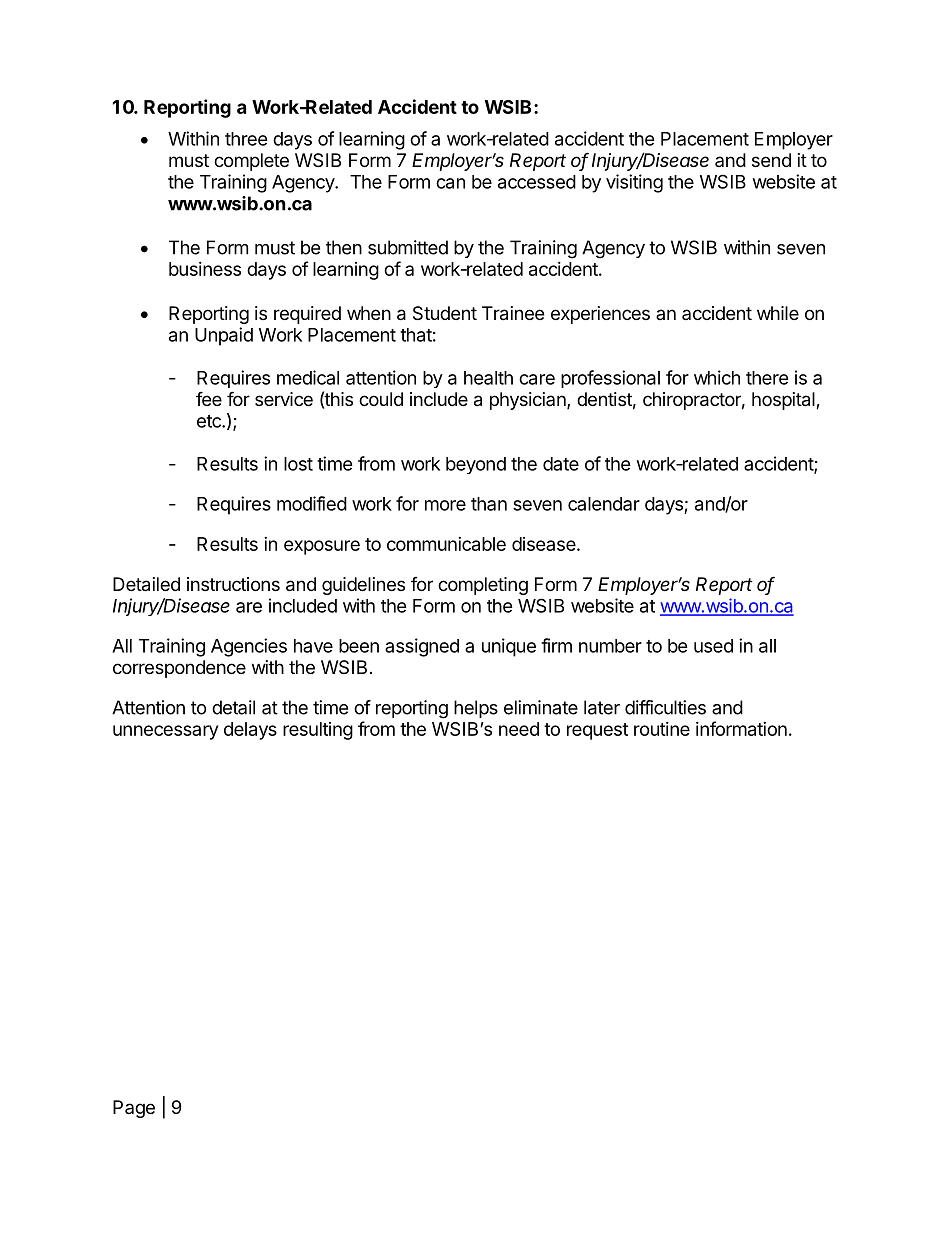 The image size is (952, 1233). What do you see at coordinates (250, 731) in the screenshot?
I see `delays` at bounding box center [250, 731].
